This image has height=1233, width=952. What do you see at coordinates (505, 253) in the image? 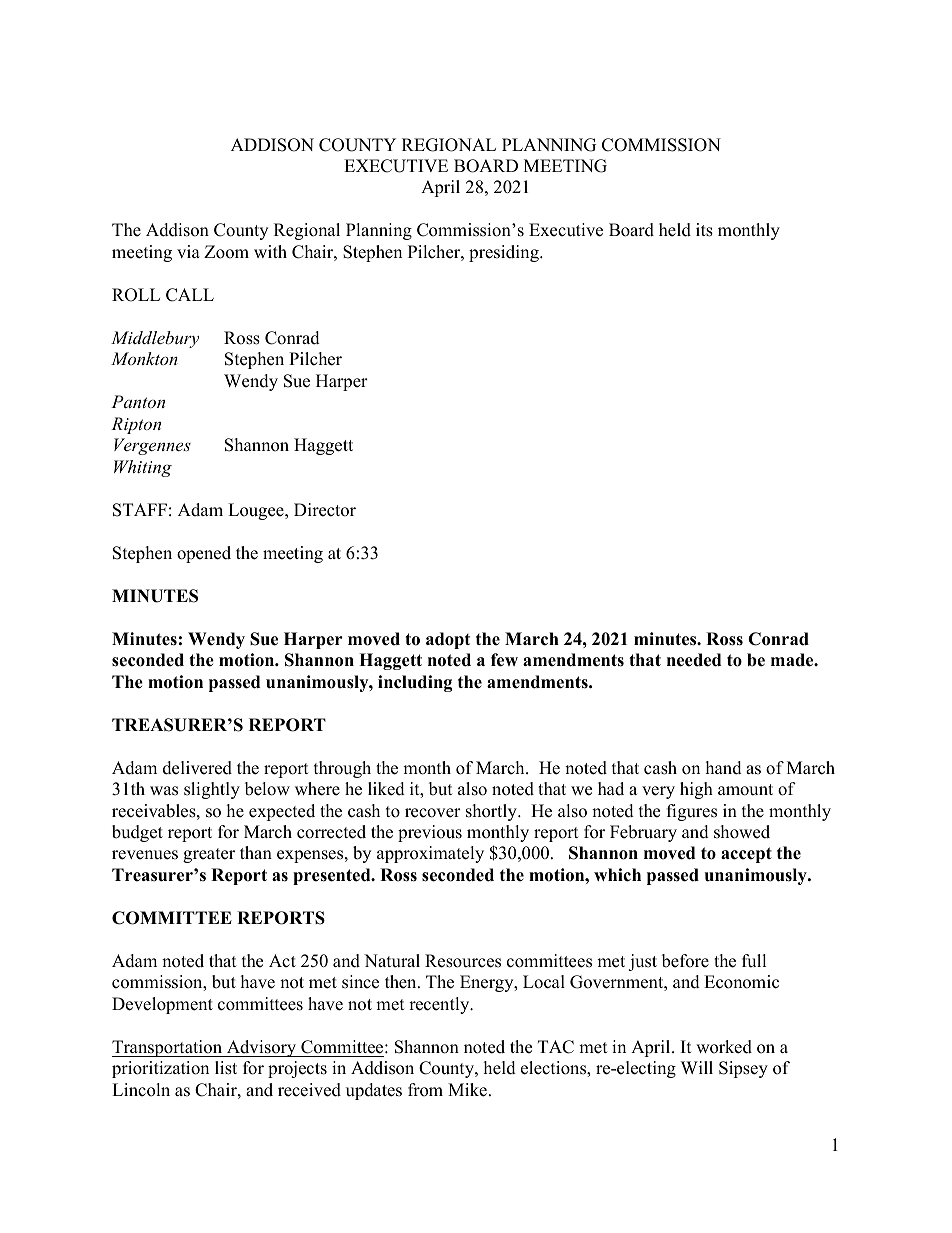
I see `presiding` at bounding box center [505, 253].
